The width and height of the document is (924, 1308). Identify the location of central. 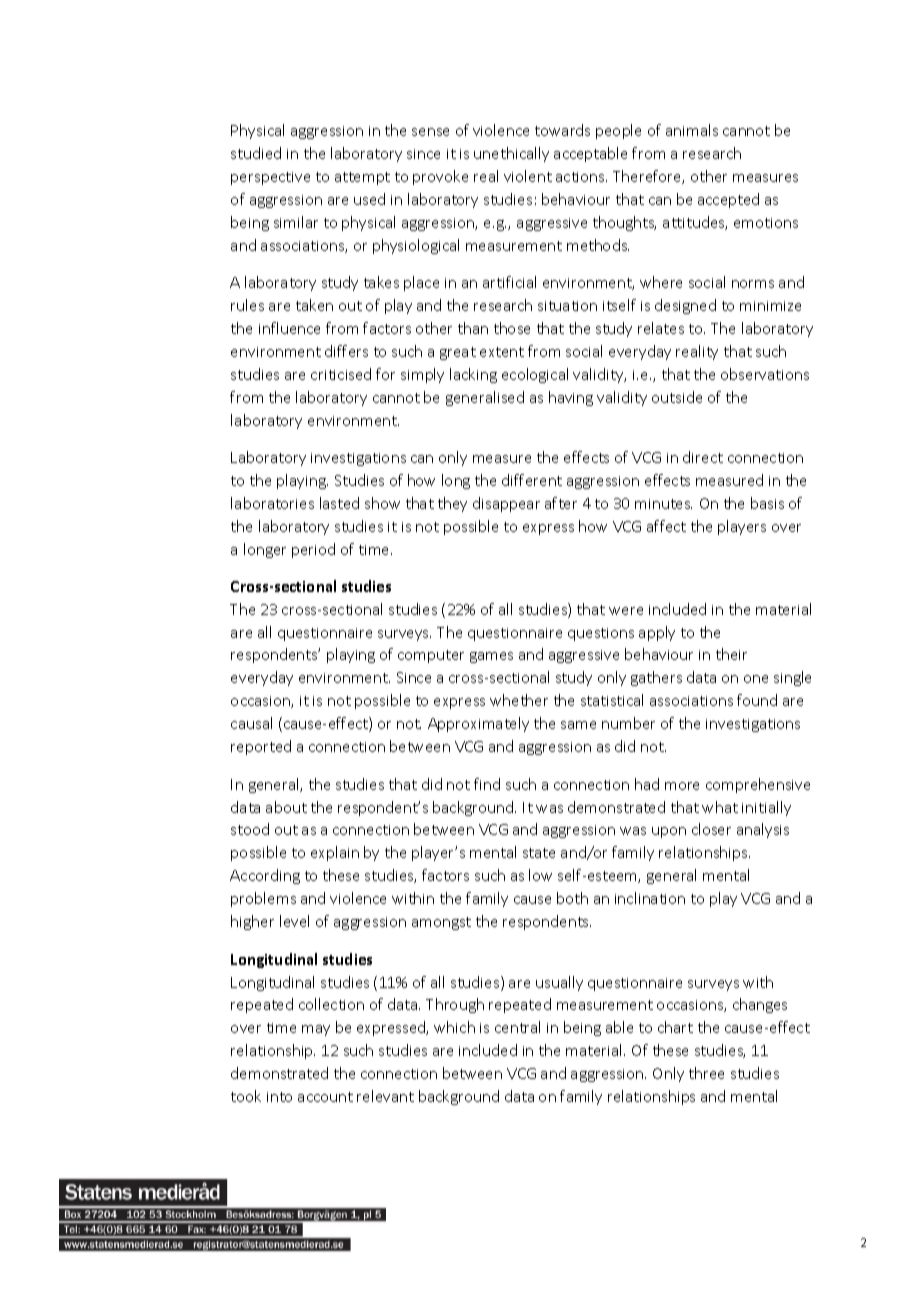
(517, 1027).
